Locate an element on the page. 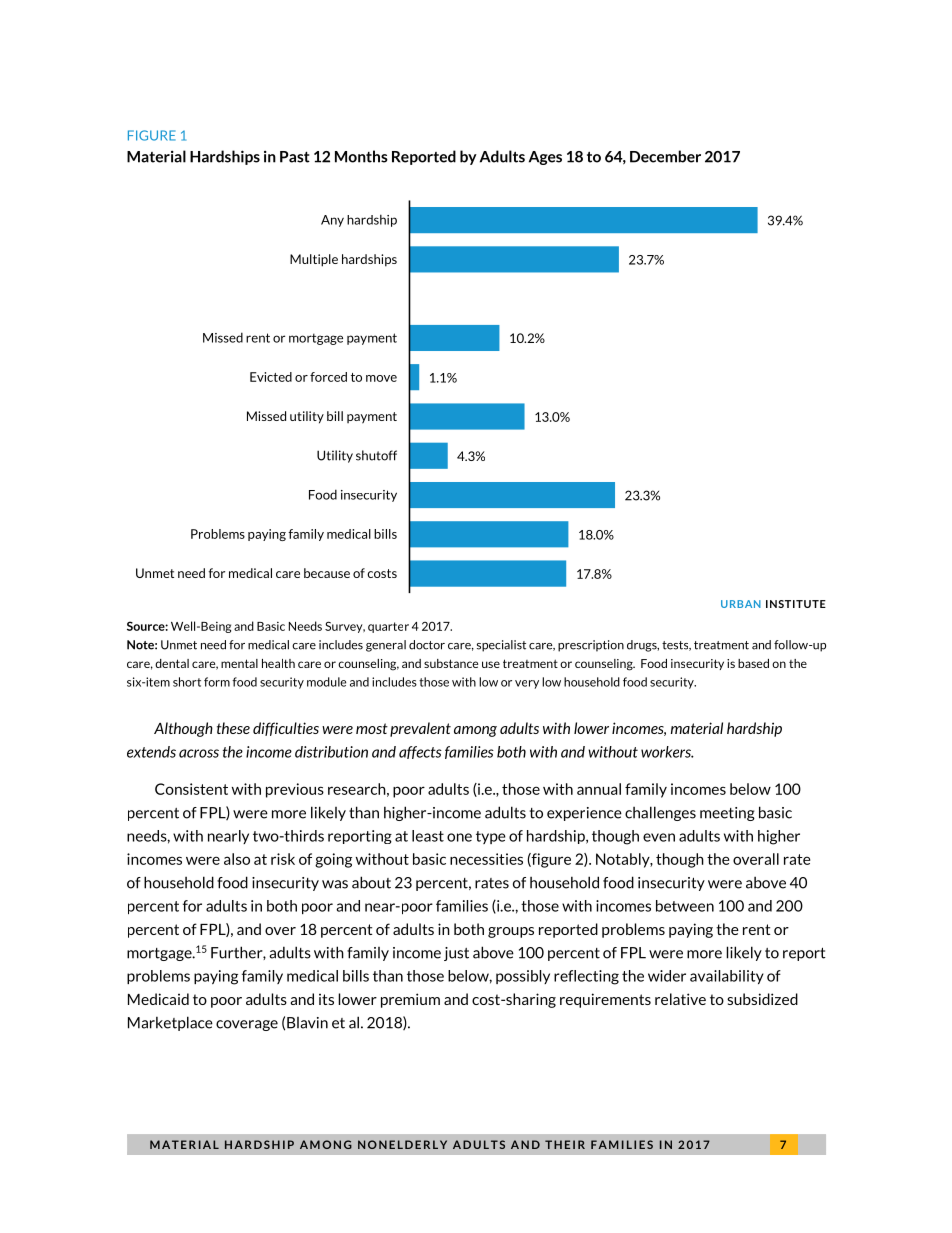 The height and width of the document is (1233, 952). prevalent is located at coordinates (420, 729).
